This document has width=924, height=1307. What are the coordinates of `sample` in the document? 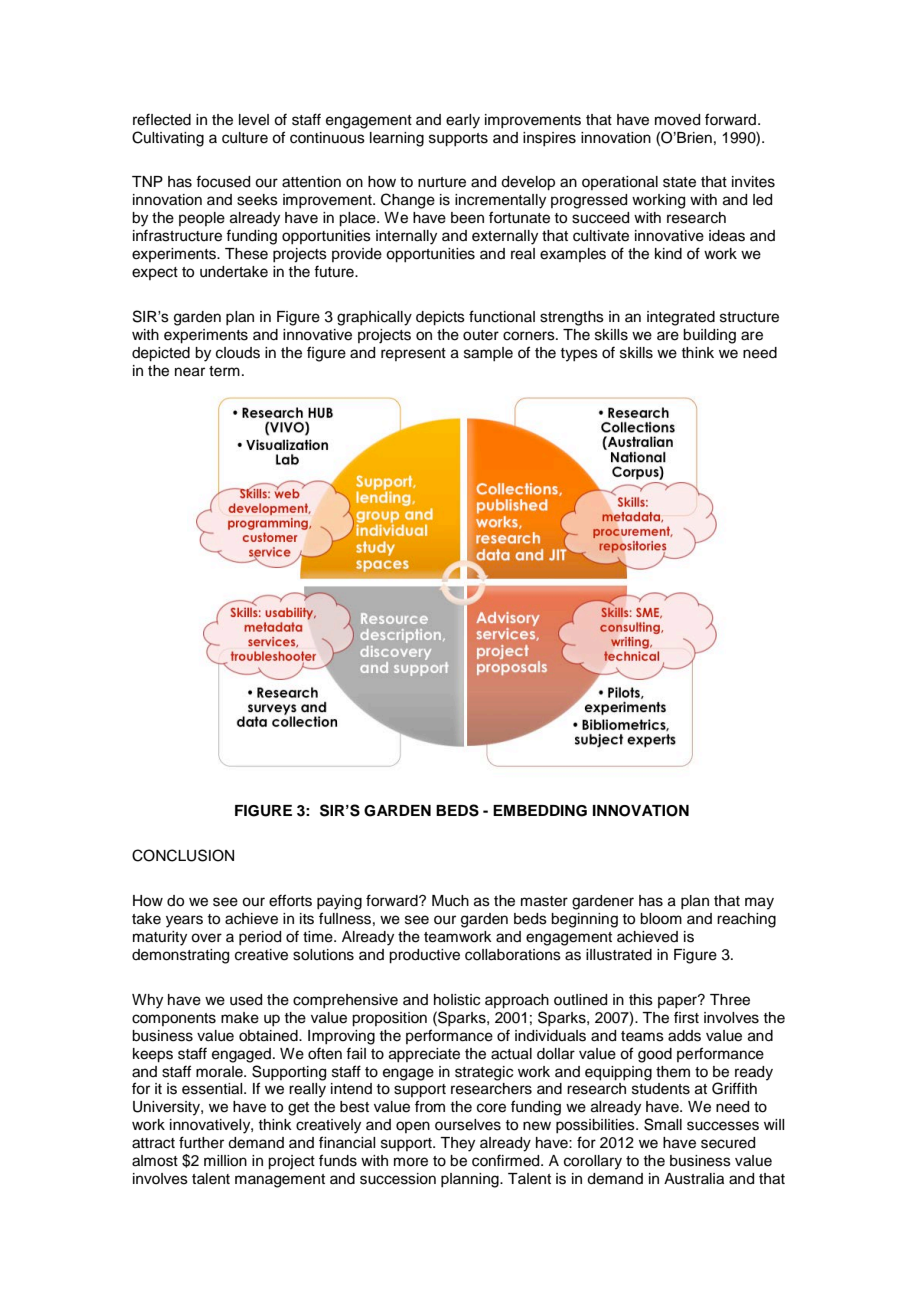 It's located at (488, 354).
